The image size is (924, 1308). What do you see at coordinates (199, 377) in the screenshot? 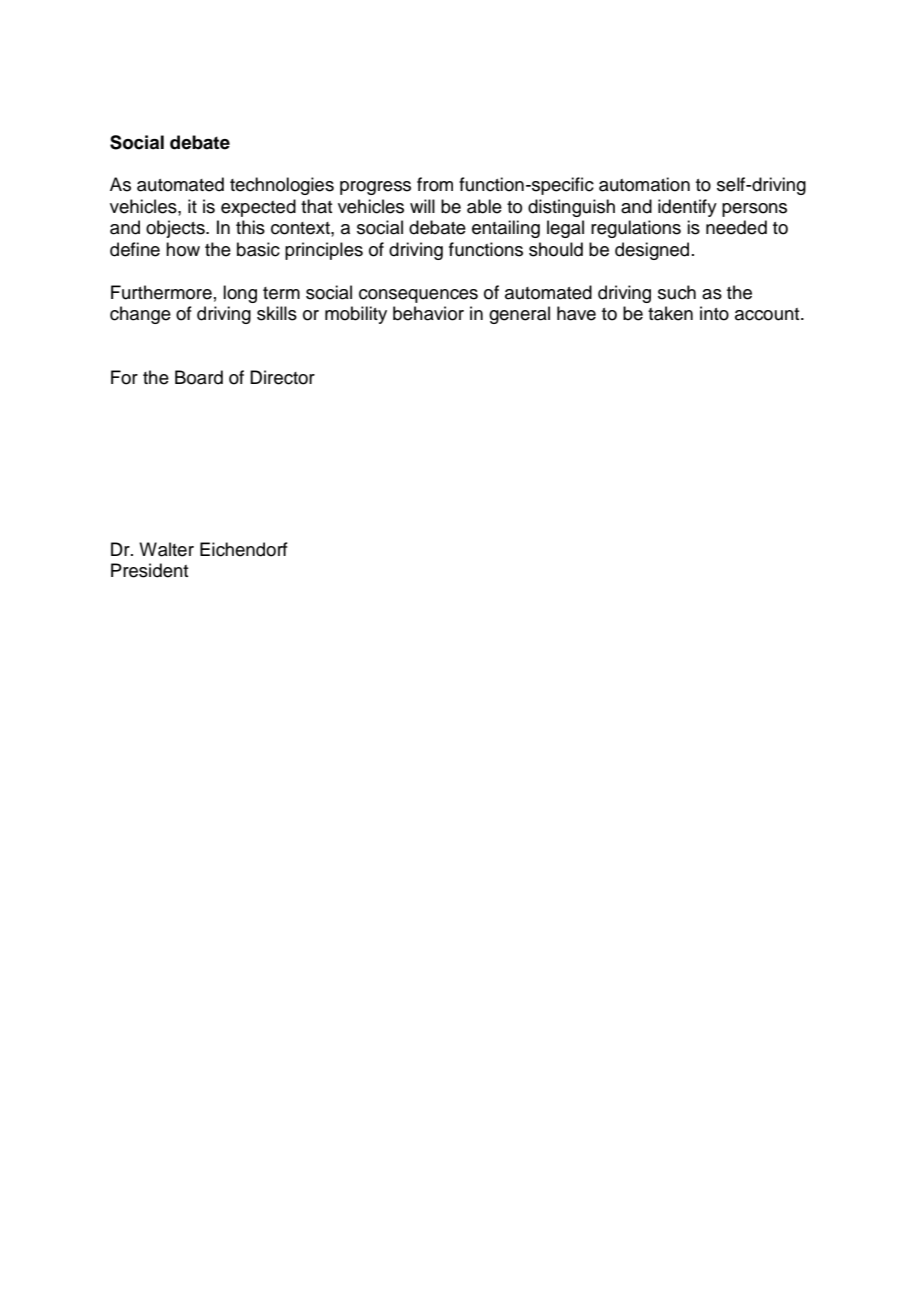
I see `Board` at bounding box center [199, 377].
